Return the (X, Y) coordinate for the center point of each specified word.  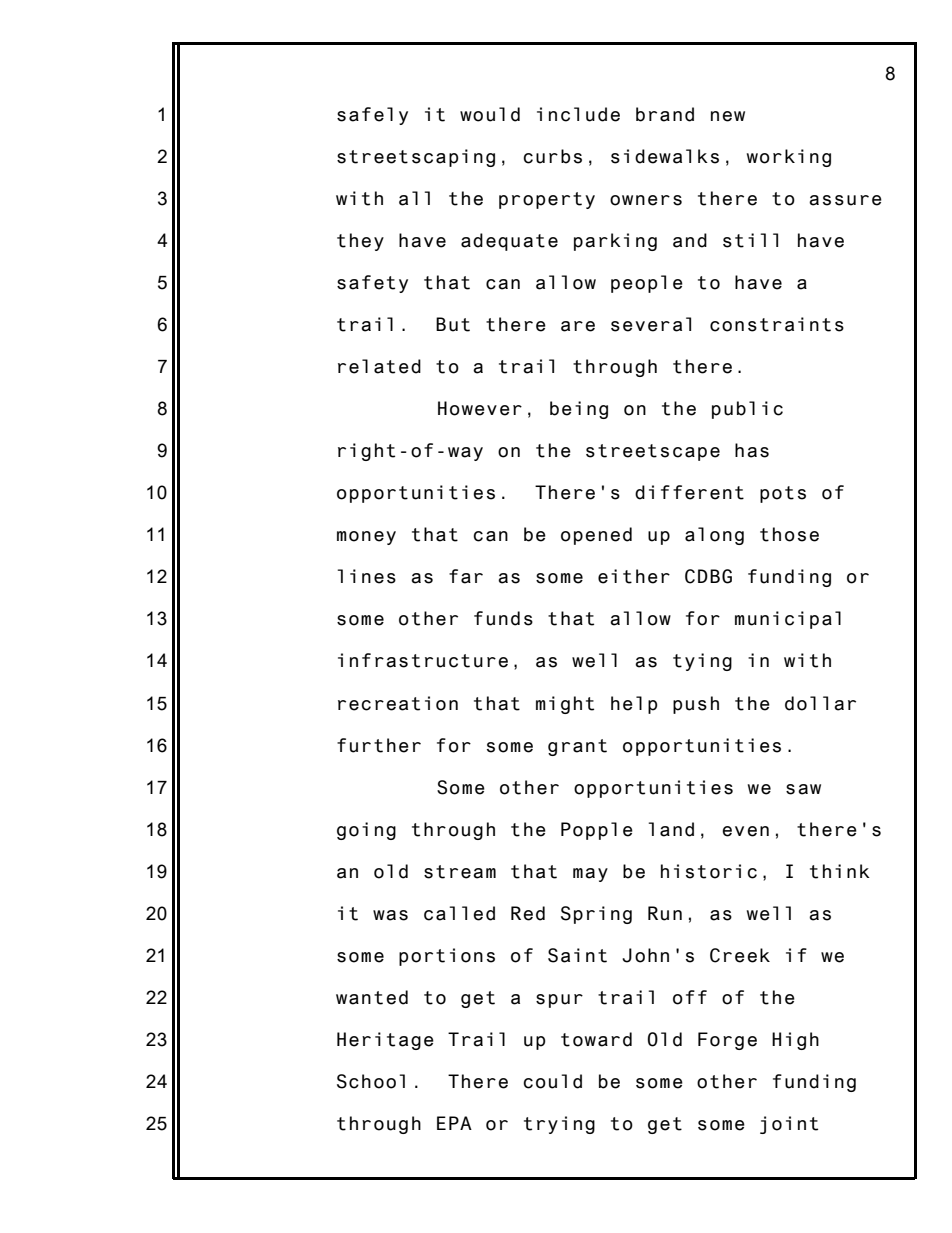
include (578, 114)
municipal (788, 620)
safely (372, 116)
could (552, 1081)
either (634, 576)
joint (789, 1125)
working (789, 158)
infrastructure (423, 660)
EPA (454, 1123)
